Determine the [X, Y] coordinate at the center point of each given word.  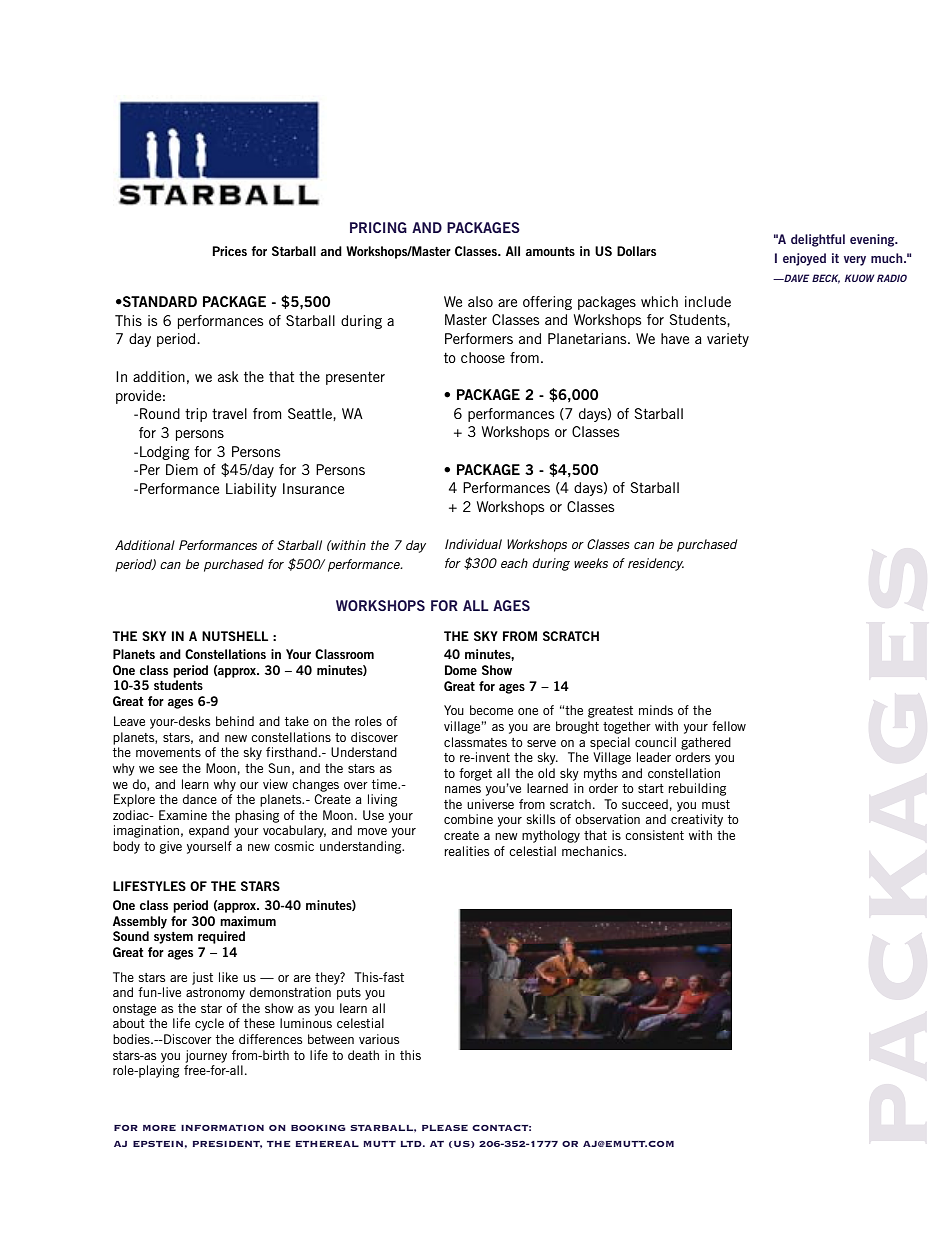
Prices [229, 251]
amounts [550, 251]
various [379, 1039]
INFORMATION [222, 1128]
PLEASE [445, 1128]
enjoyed [804, 259]
